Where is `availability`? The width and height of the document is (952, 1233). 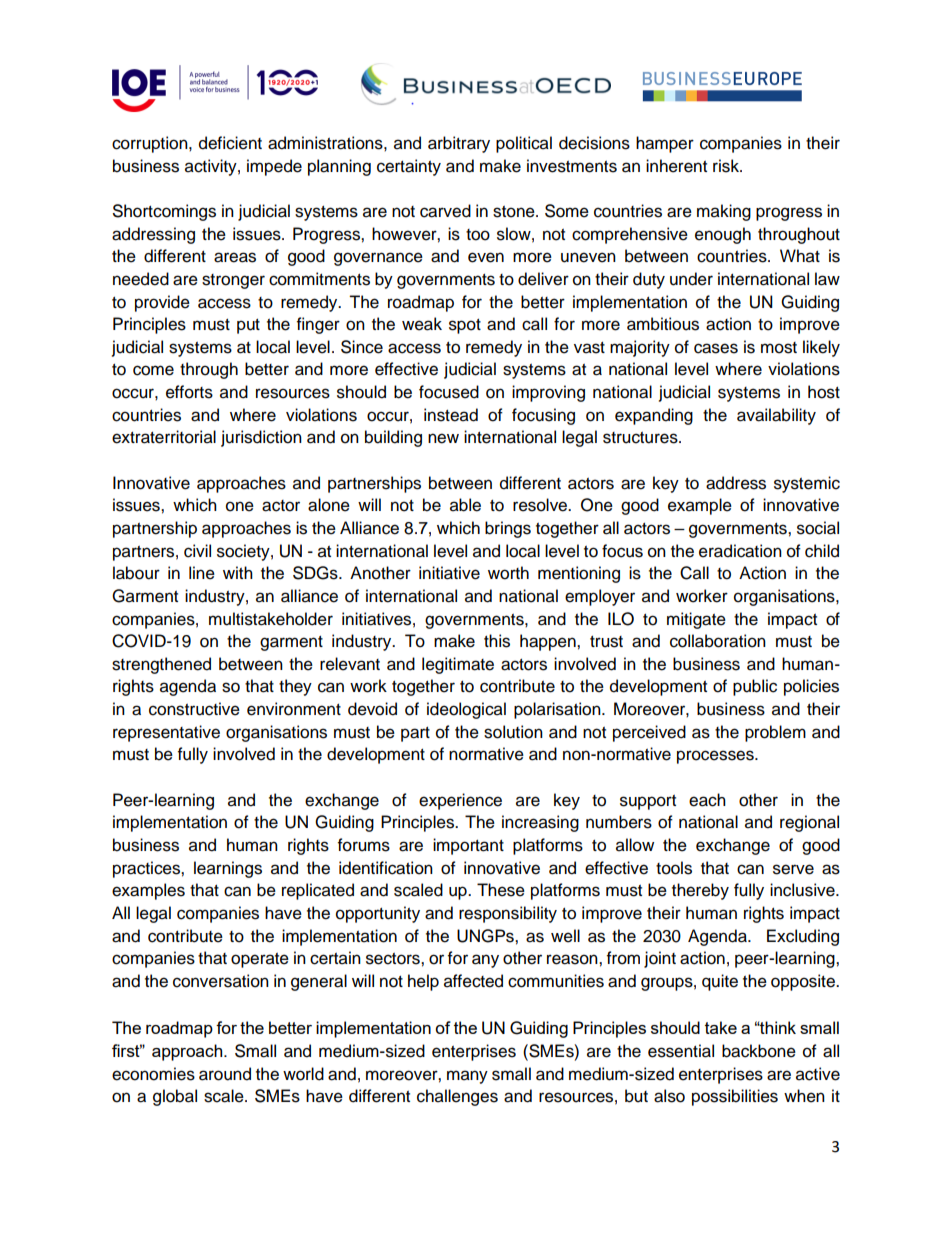 availability is located at coordinates (776, 416).
